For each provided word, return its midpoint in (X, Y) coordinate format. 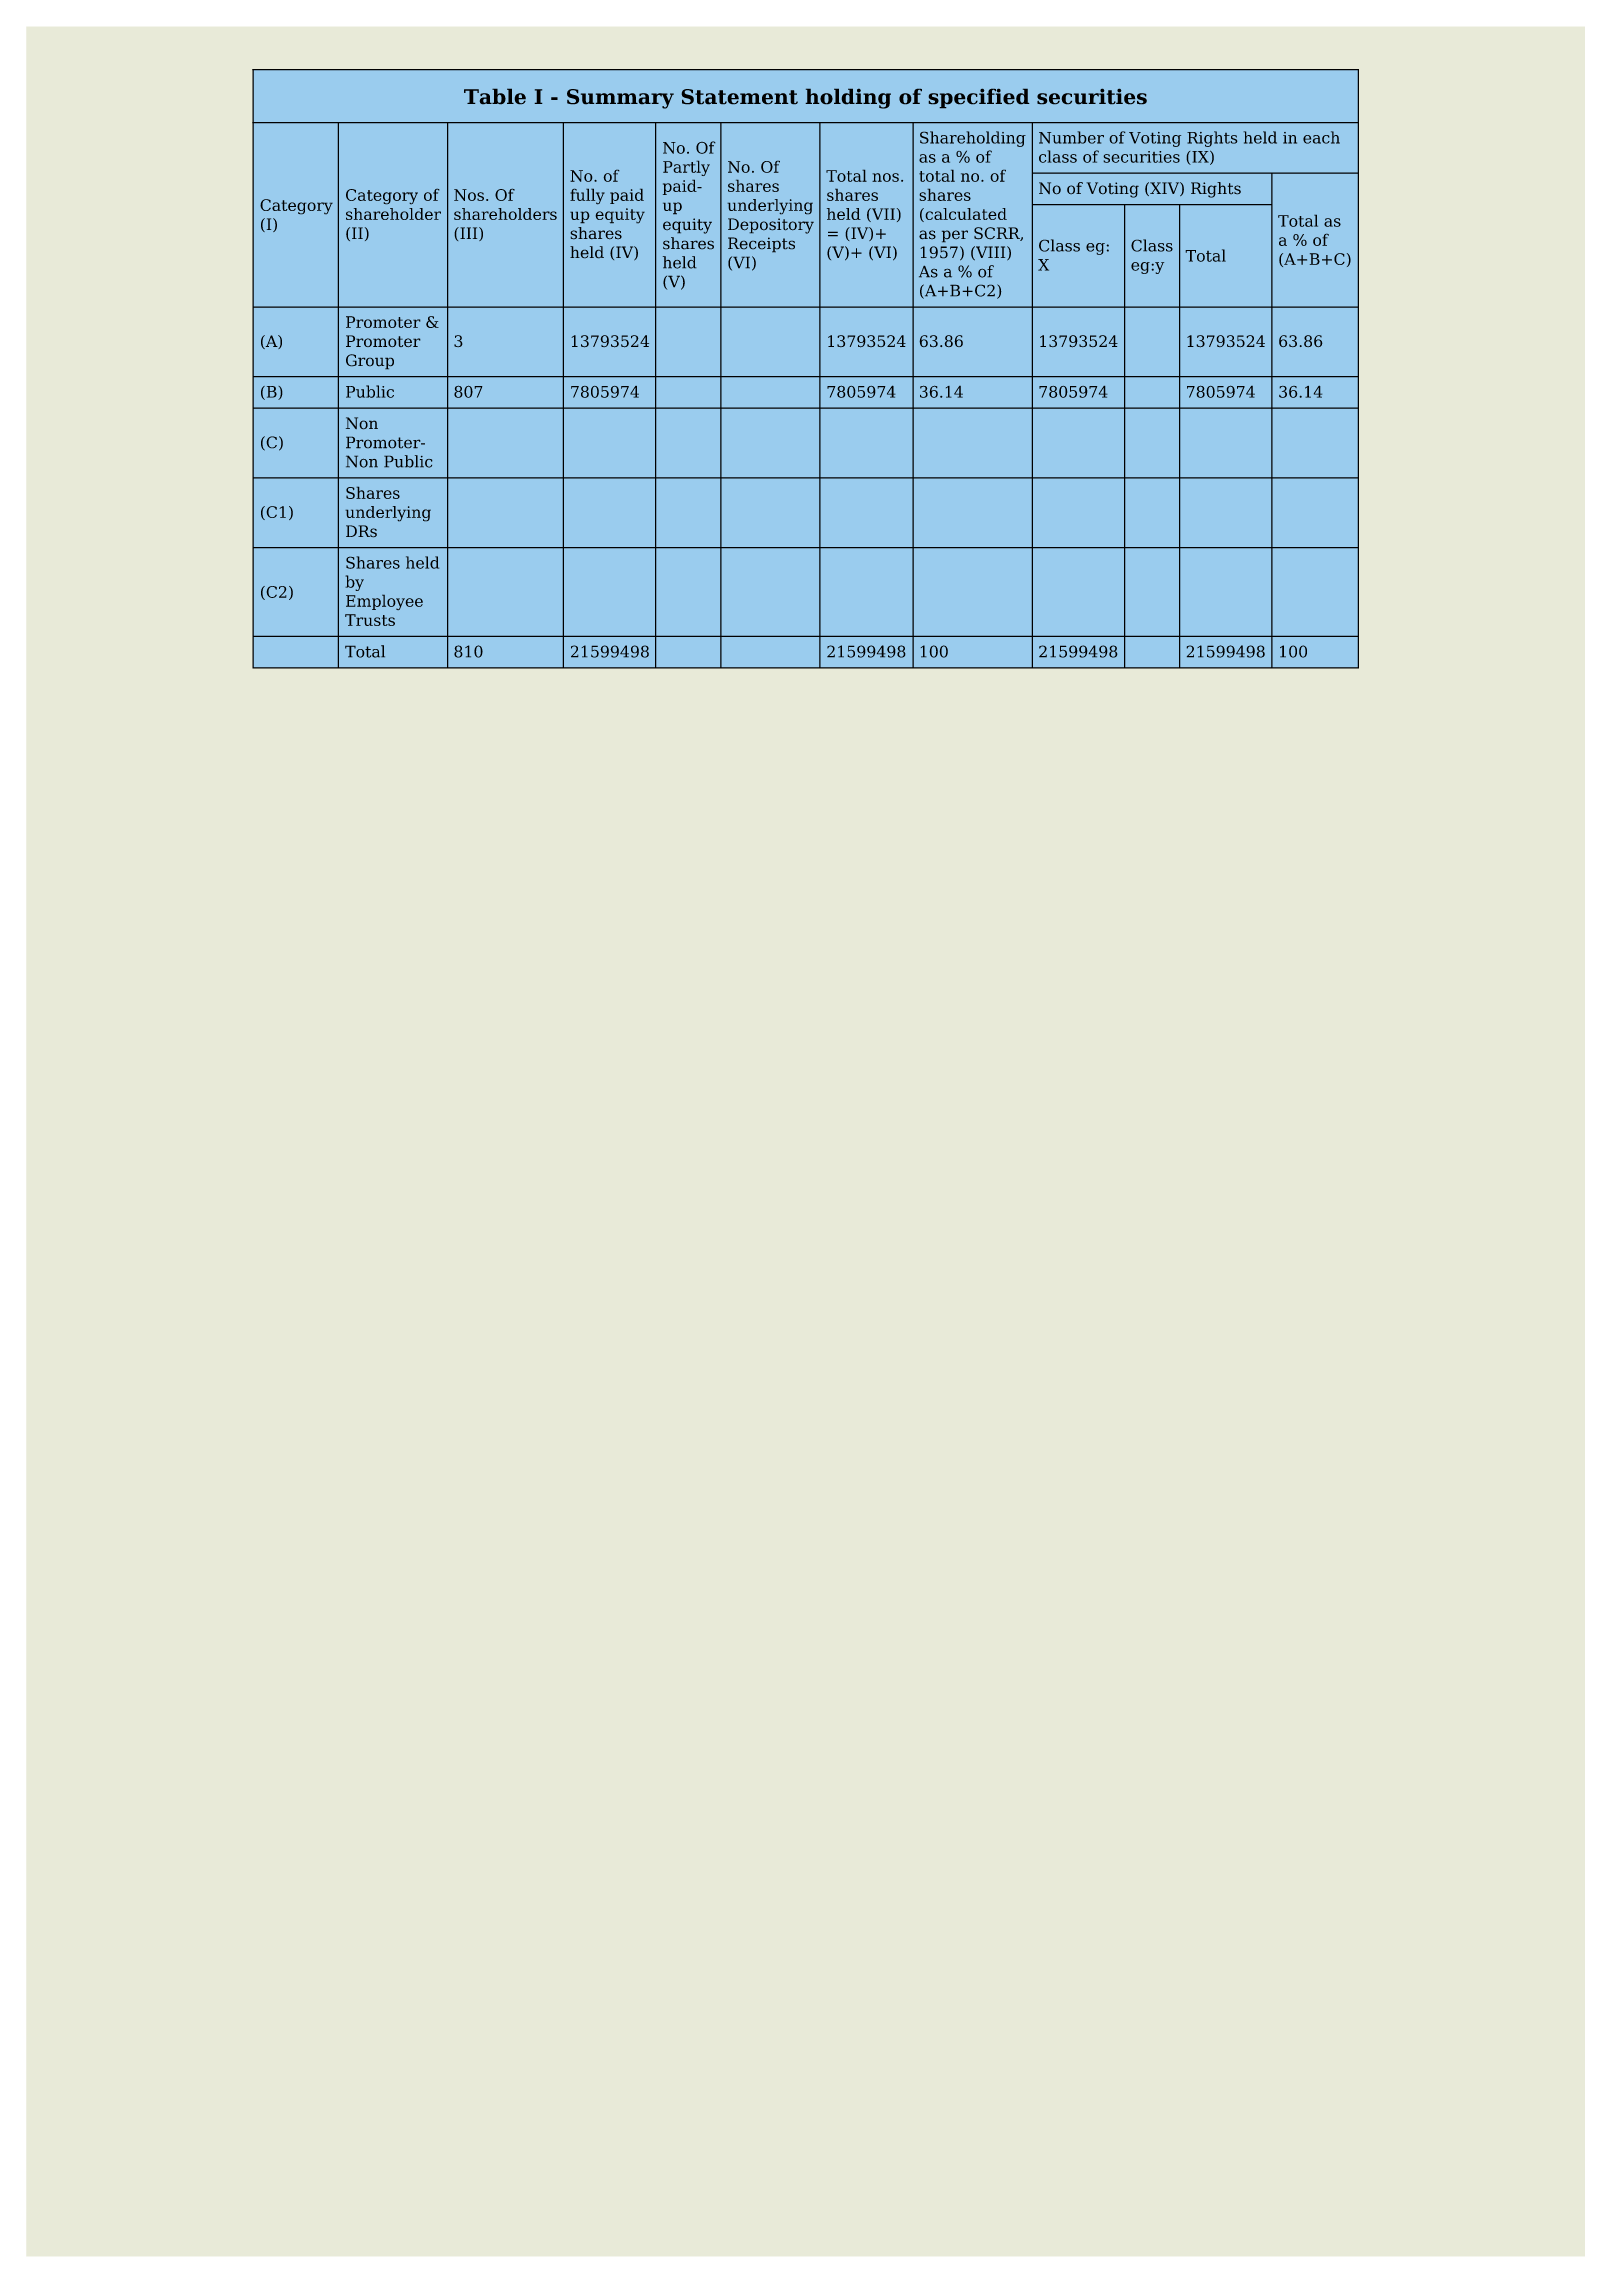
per (955, 236)
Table (495, 96)
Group (370, 362)
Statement (739, 97)
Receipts (761, 245)
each (1321, 137)
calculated (965, 215)
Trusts (370, 620)
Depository (771, 226)
